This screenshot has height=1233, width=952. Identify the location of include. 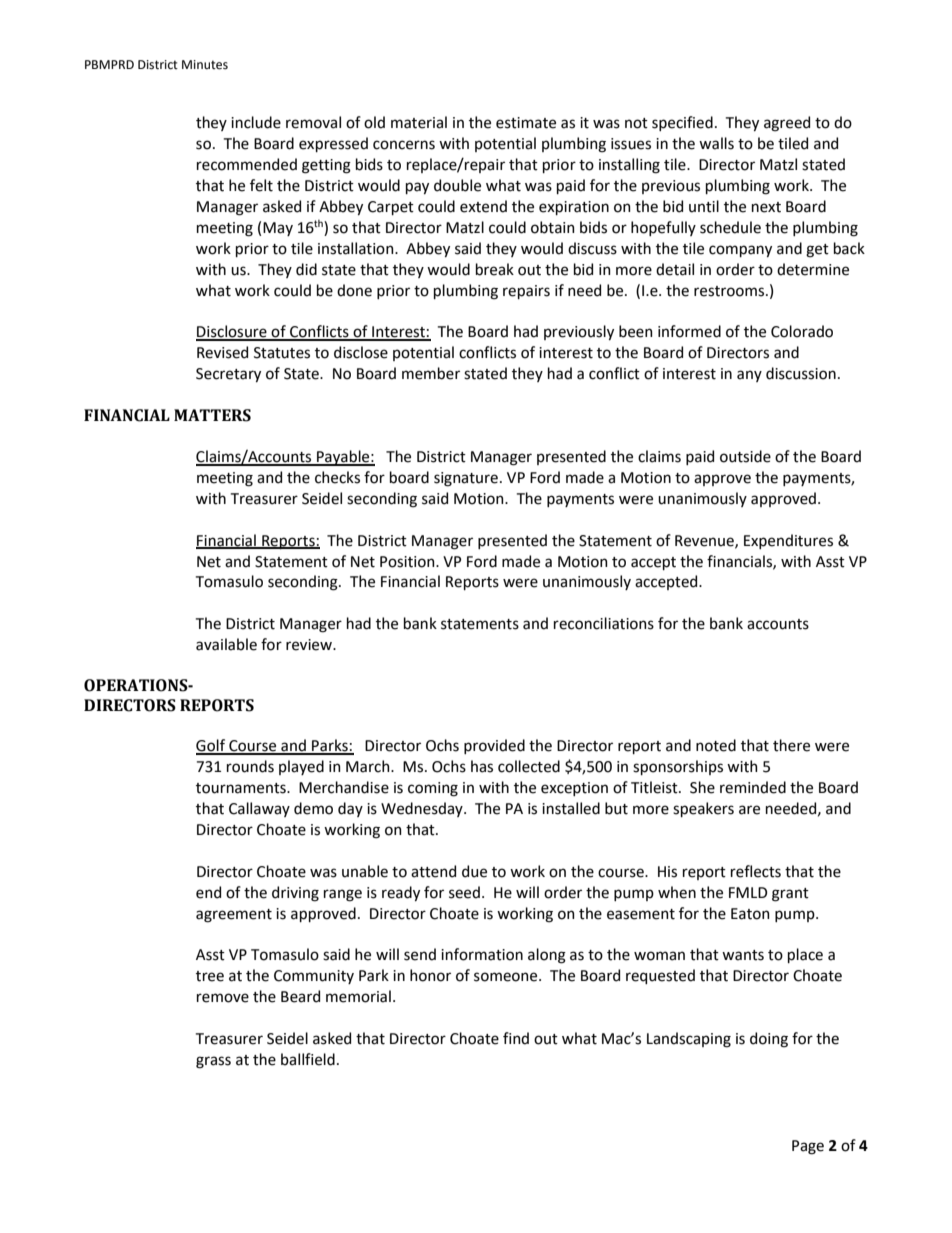
(256, 122).
